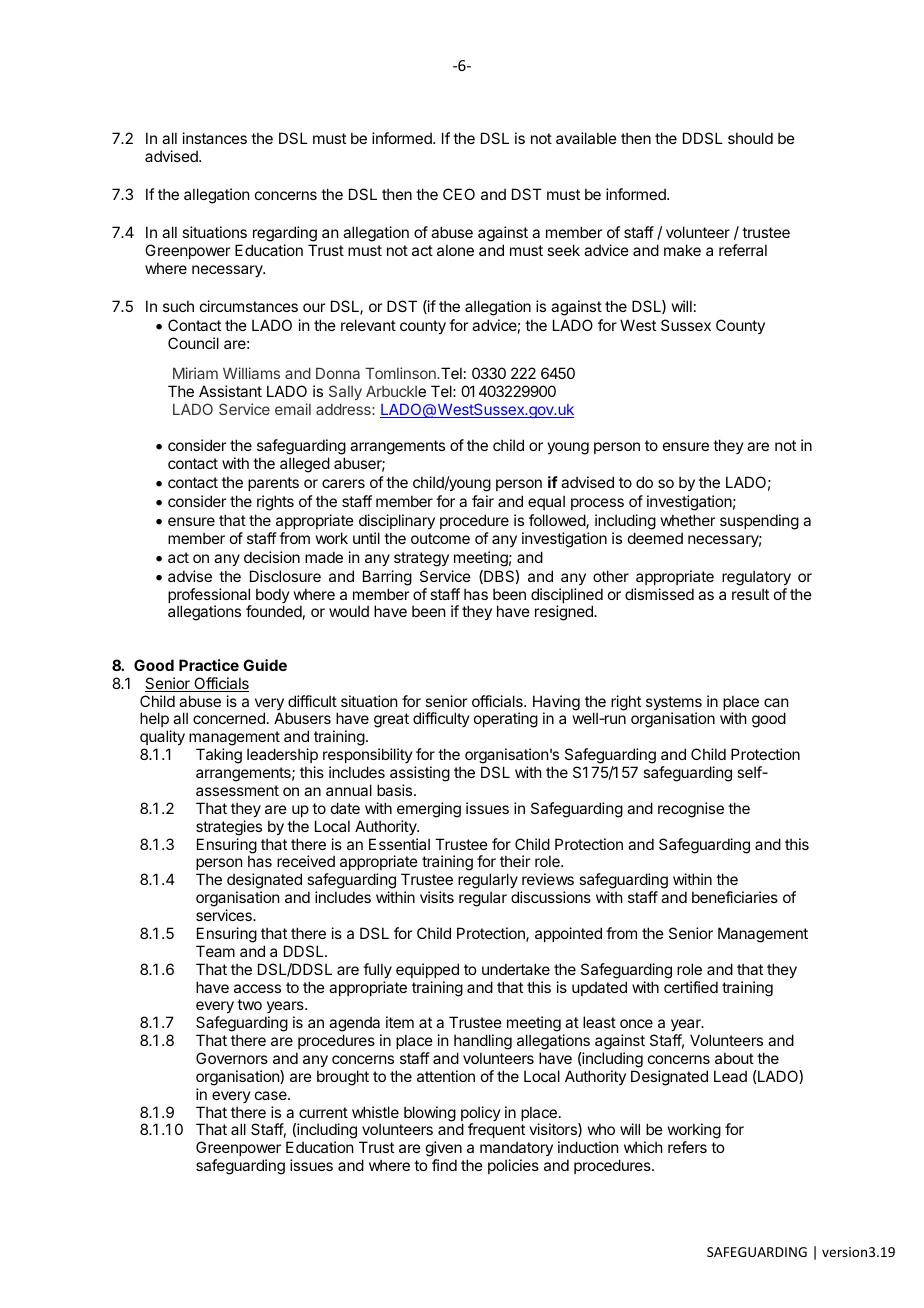  Describe the element at coordinates (444, 1150) in the document. I see `given` at that location.
